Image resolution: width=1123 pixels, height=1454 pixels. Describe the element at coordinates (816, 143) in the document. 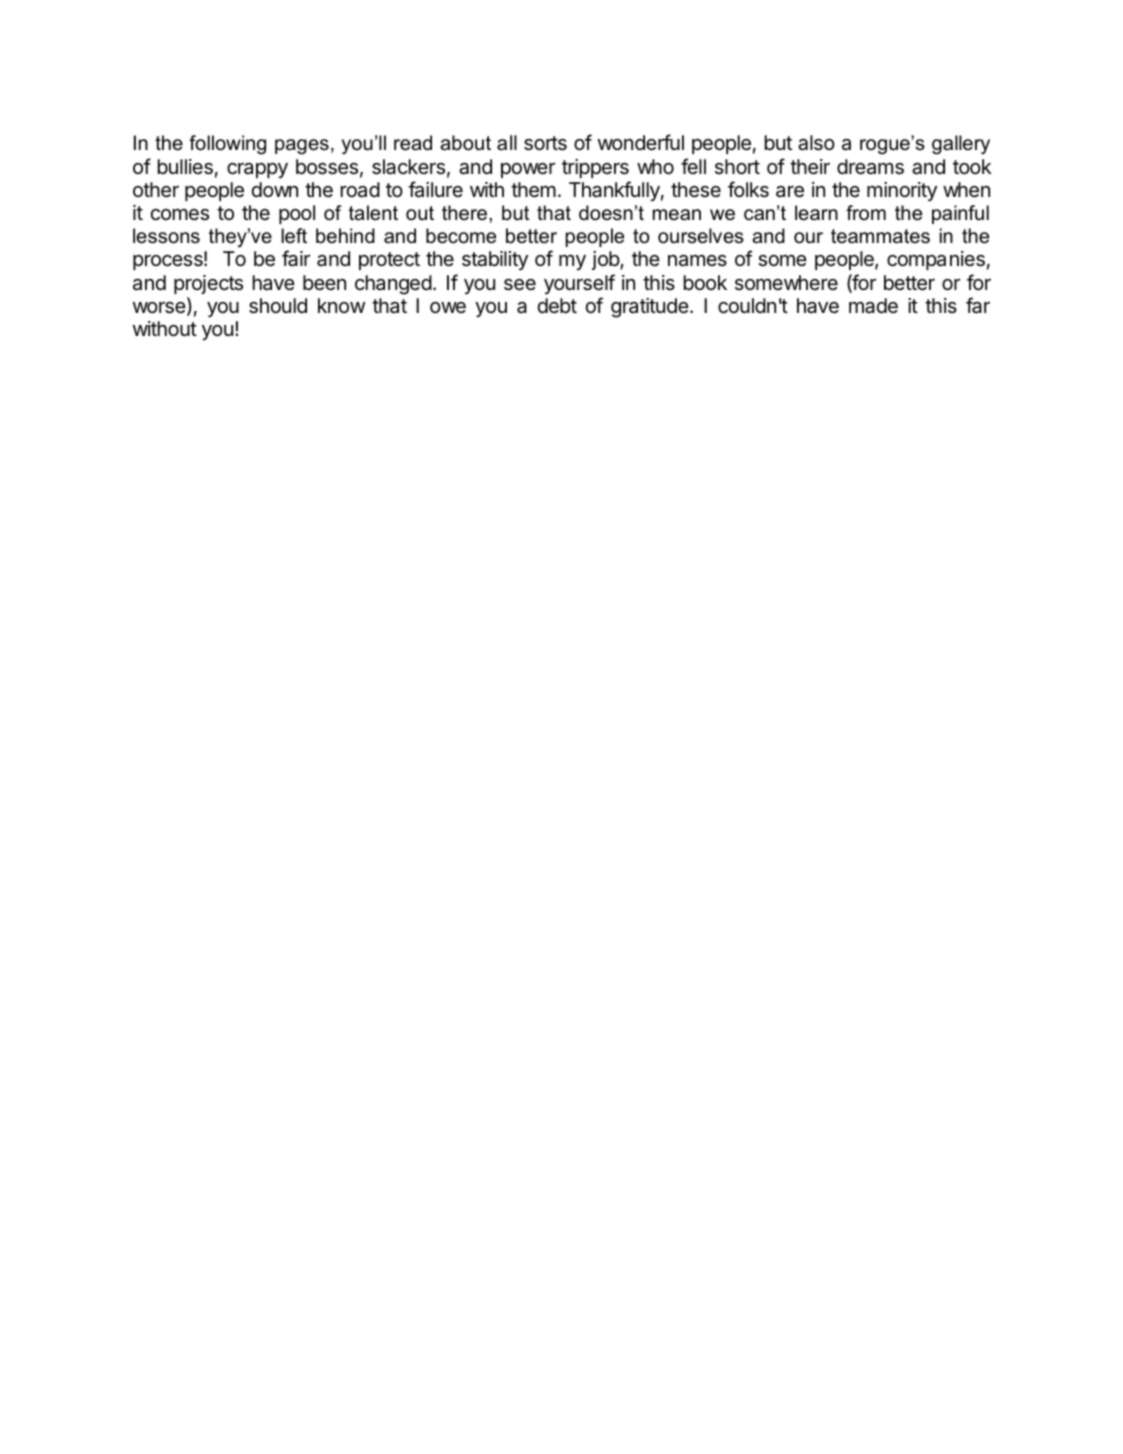

I see `also` at that location.
